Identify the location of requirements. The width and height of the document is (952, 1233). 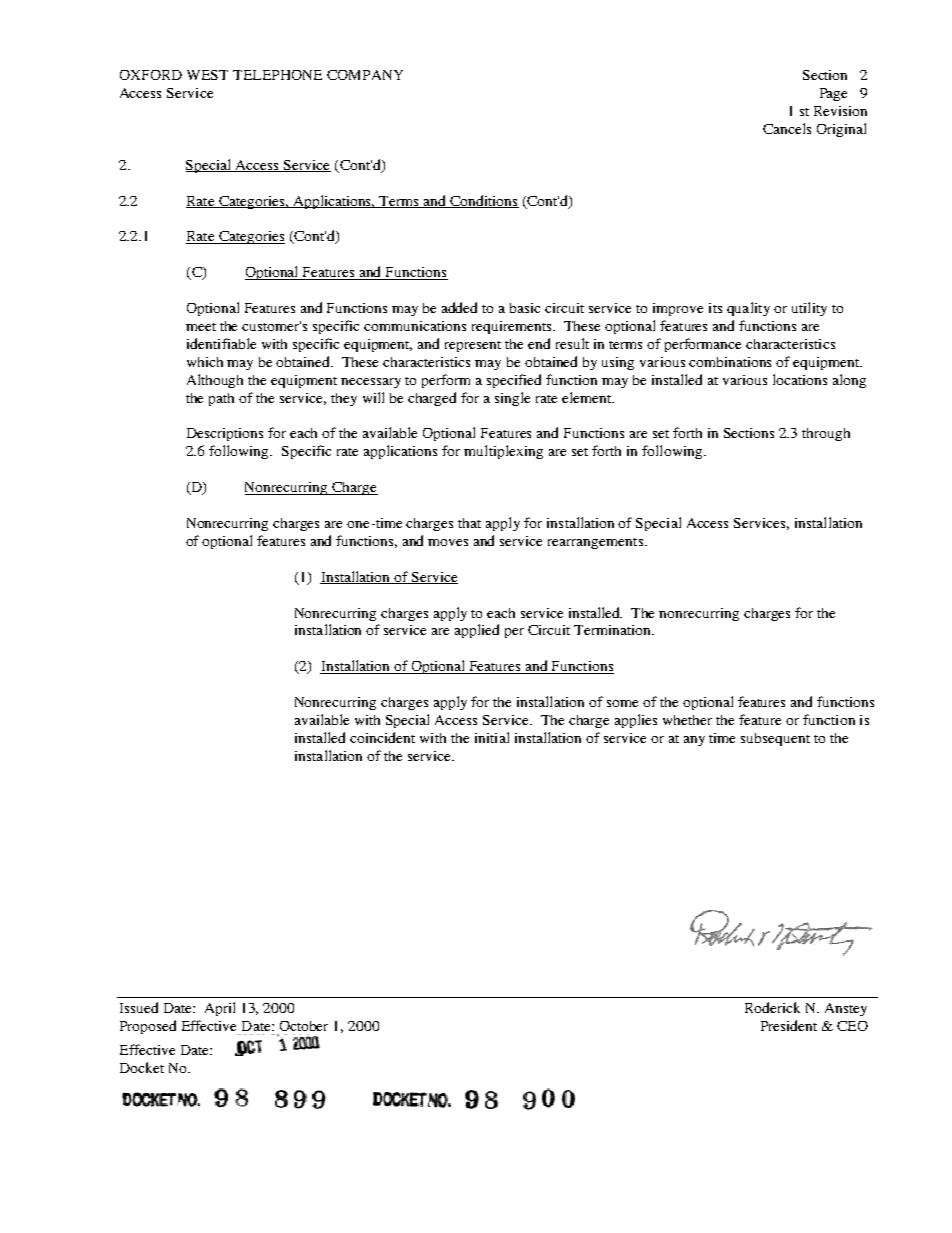
(513, 327).
